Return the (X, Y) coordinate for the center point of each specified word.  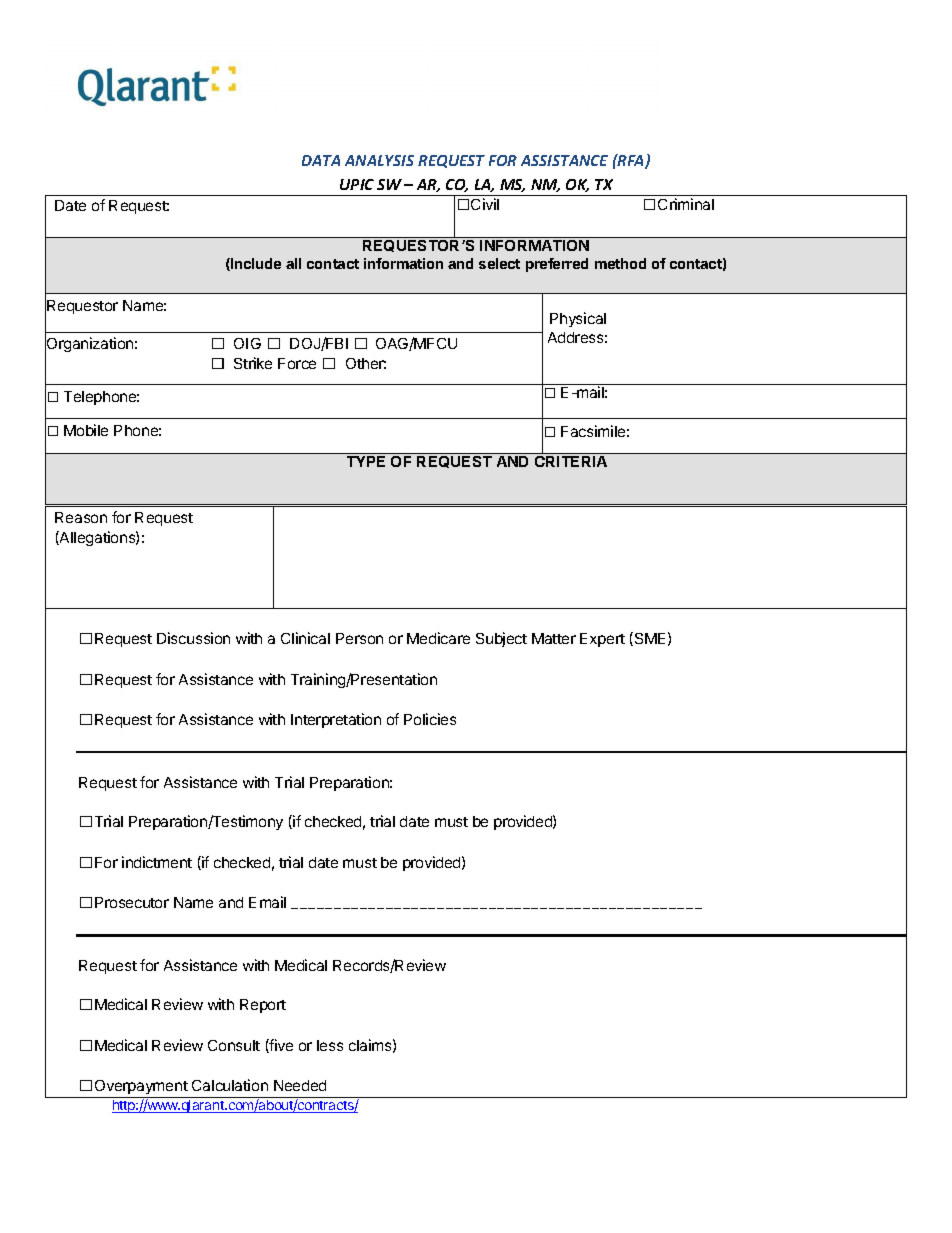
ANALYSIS (379, 160)
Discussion (193, 638)
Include (255, 264)
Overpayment (141, 1089)
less (330, 1045)
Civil (485, 204)
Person (359, 638)
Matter (554, 638)
